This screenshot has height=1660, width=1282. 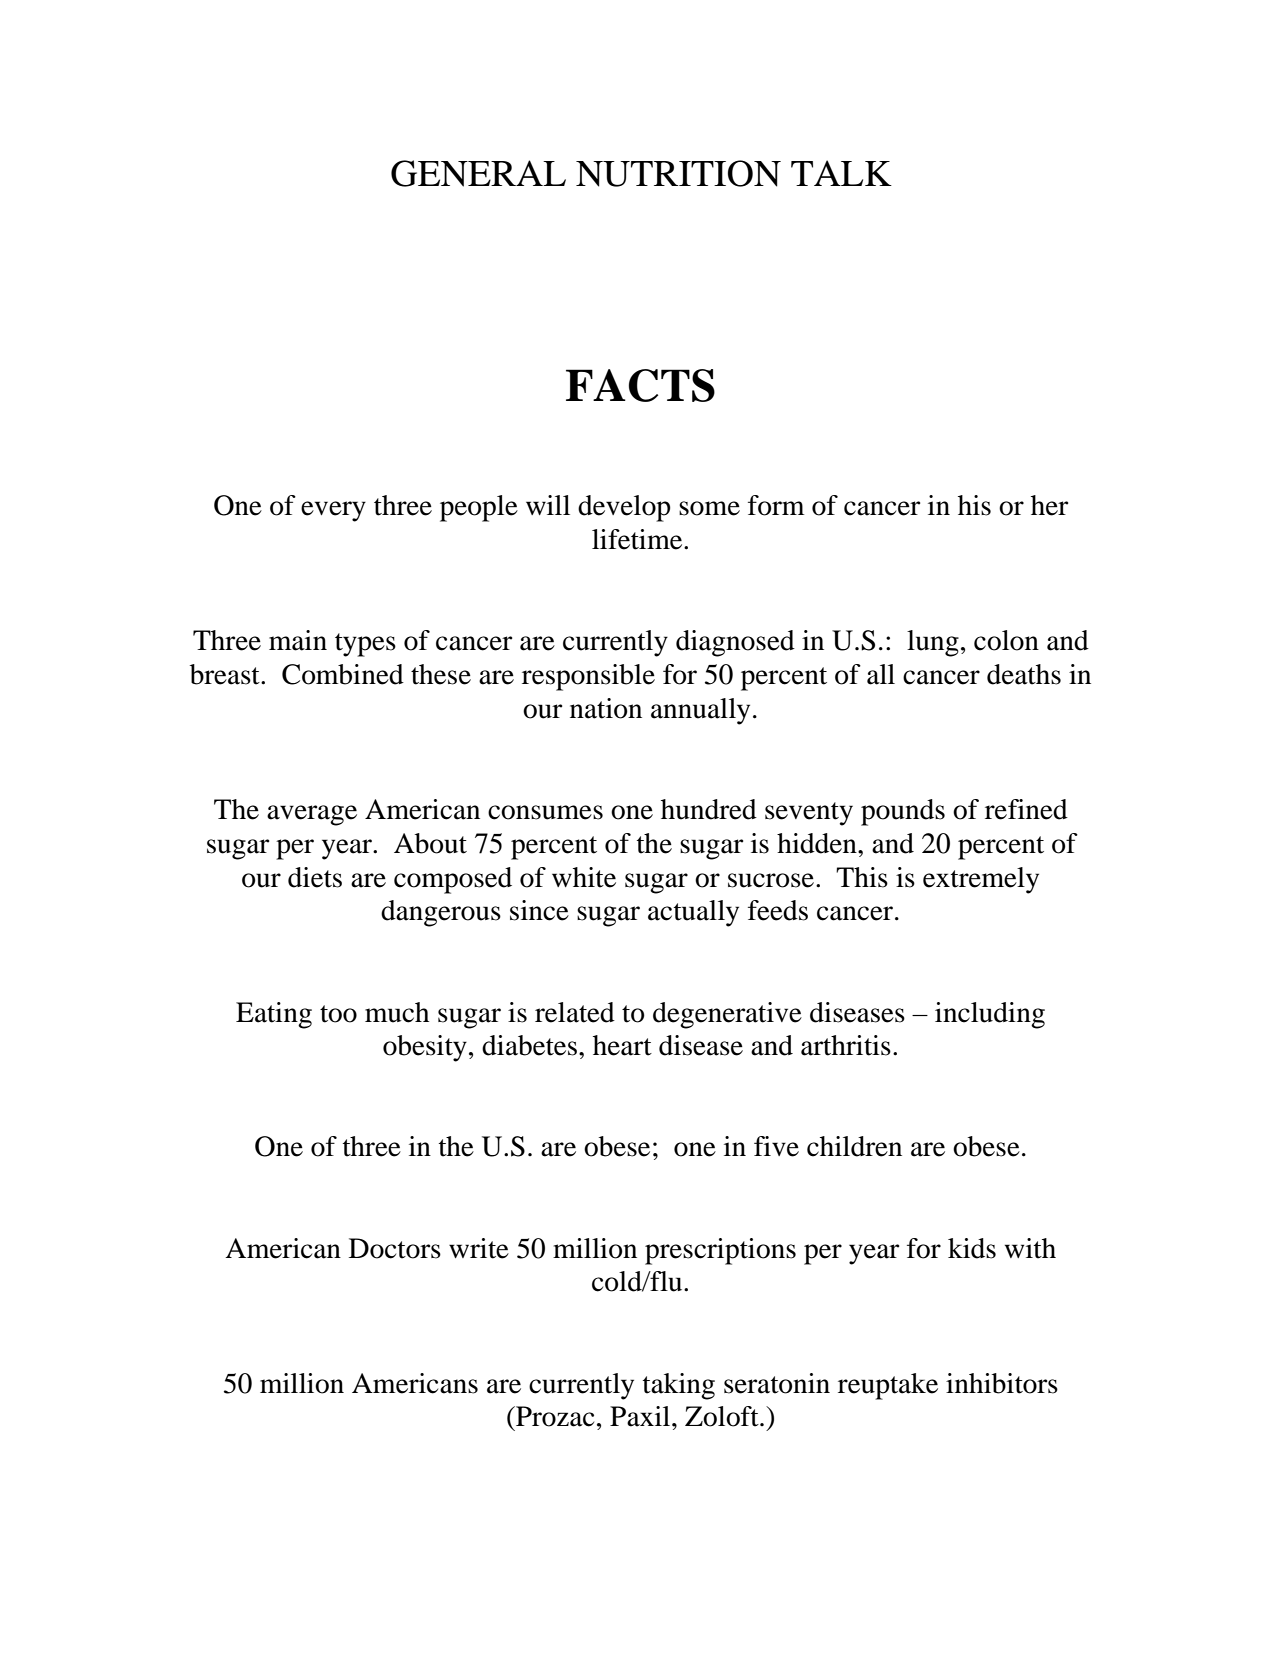 I want to click on heart, so click(x=622, y=1045).
